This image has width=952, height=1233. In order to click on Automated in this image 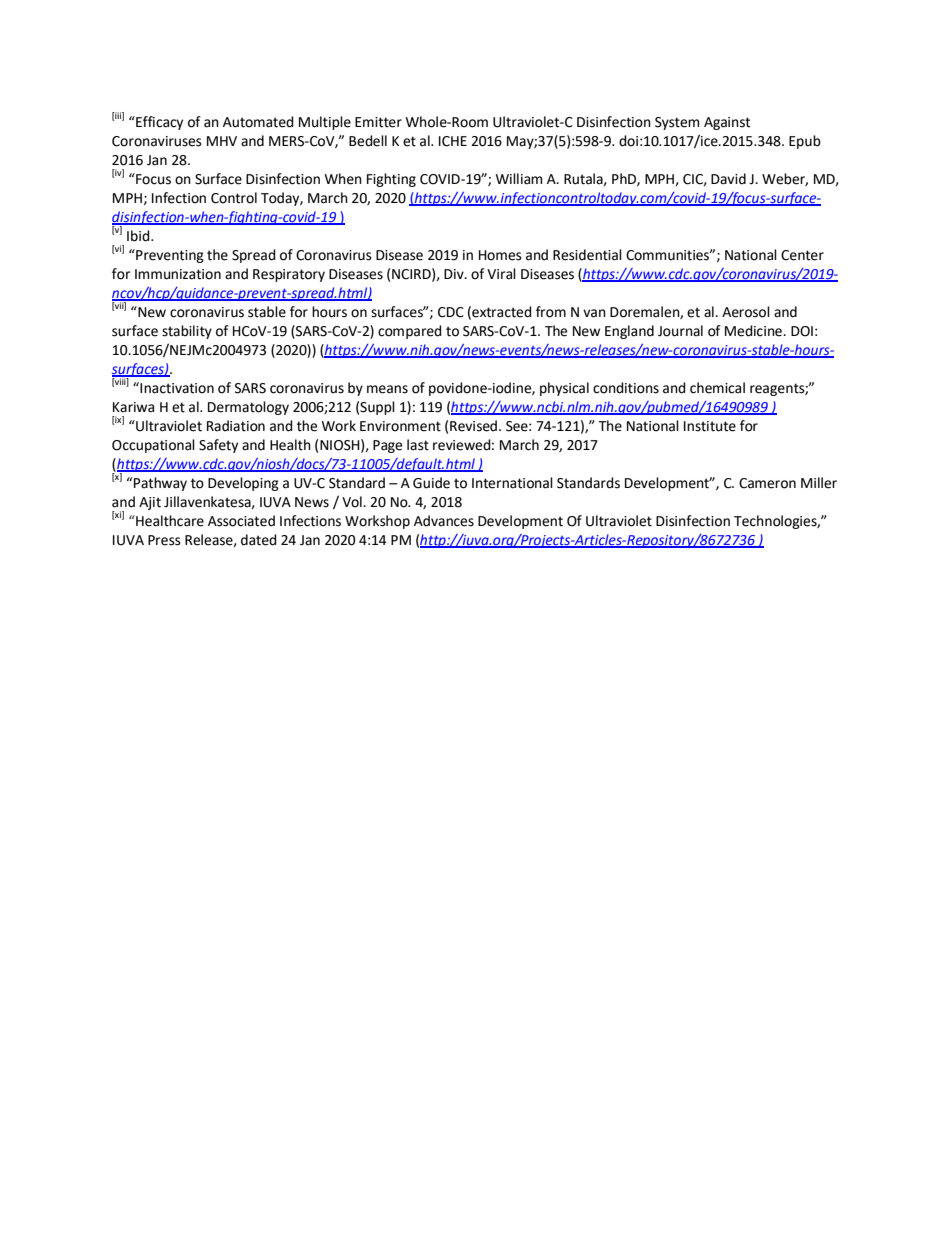, I will do `click(258, 122)`.
